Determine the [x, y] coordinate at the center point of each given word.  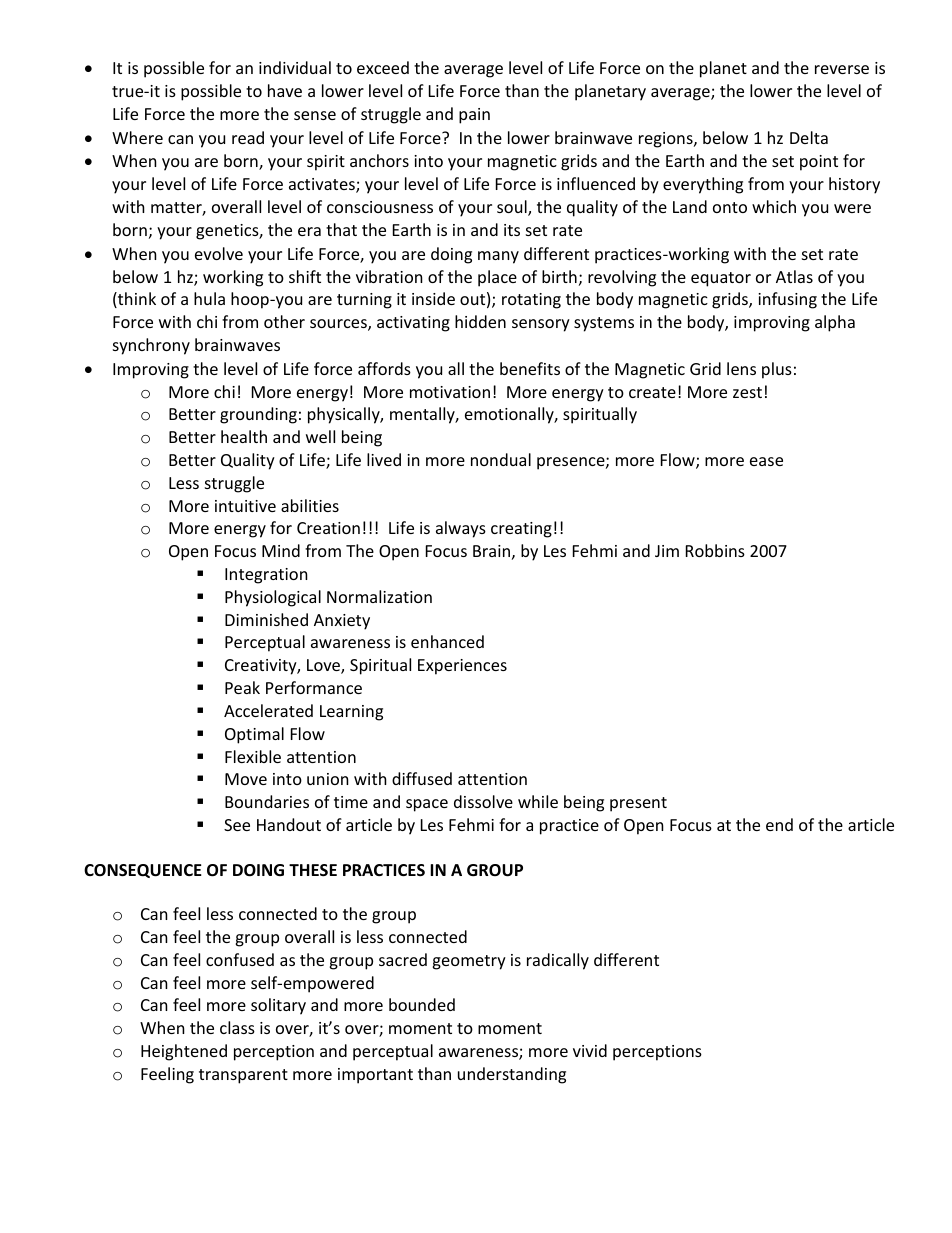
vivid [590, 1050]
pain [474, 116]
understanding [512, 1075]
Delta [809, 137]
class [237, 1027]
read [248, 137]
